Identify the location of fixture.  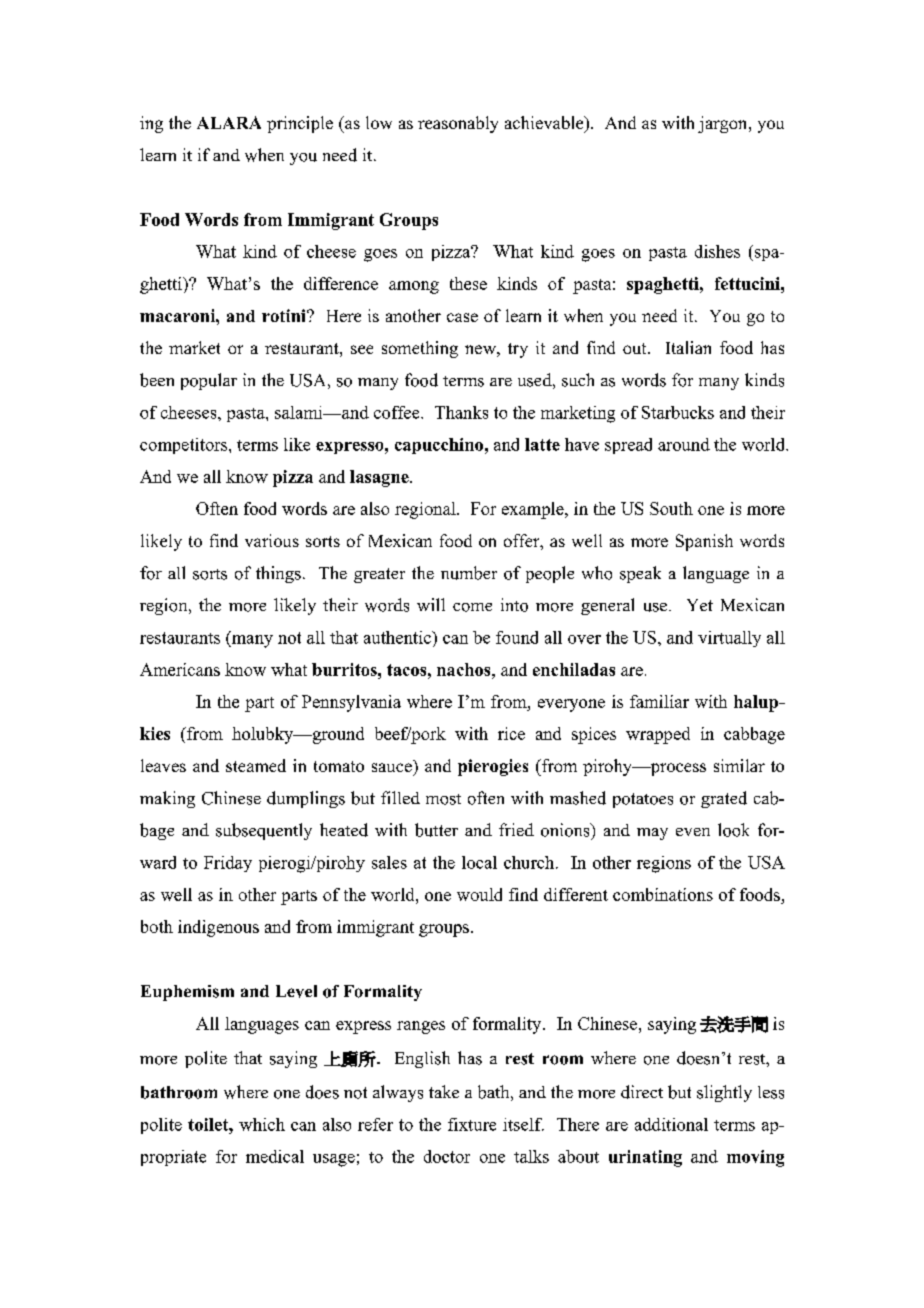
(472, 1124).
